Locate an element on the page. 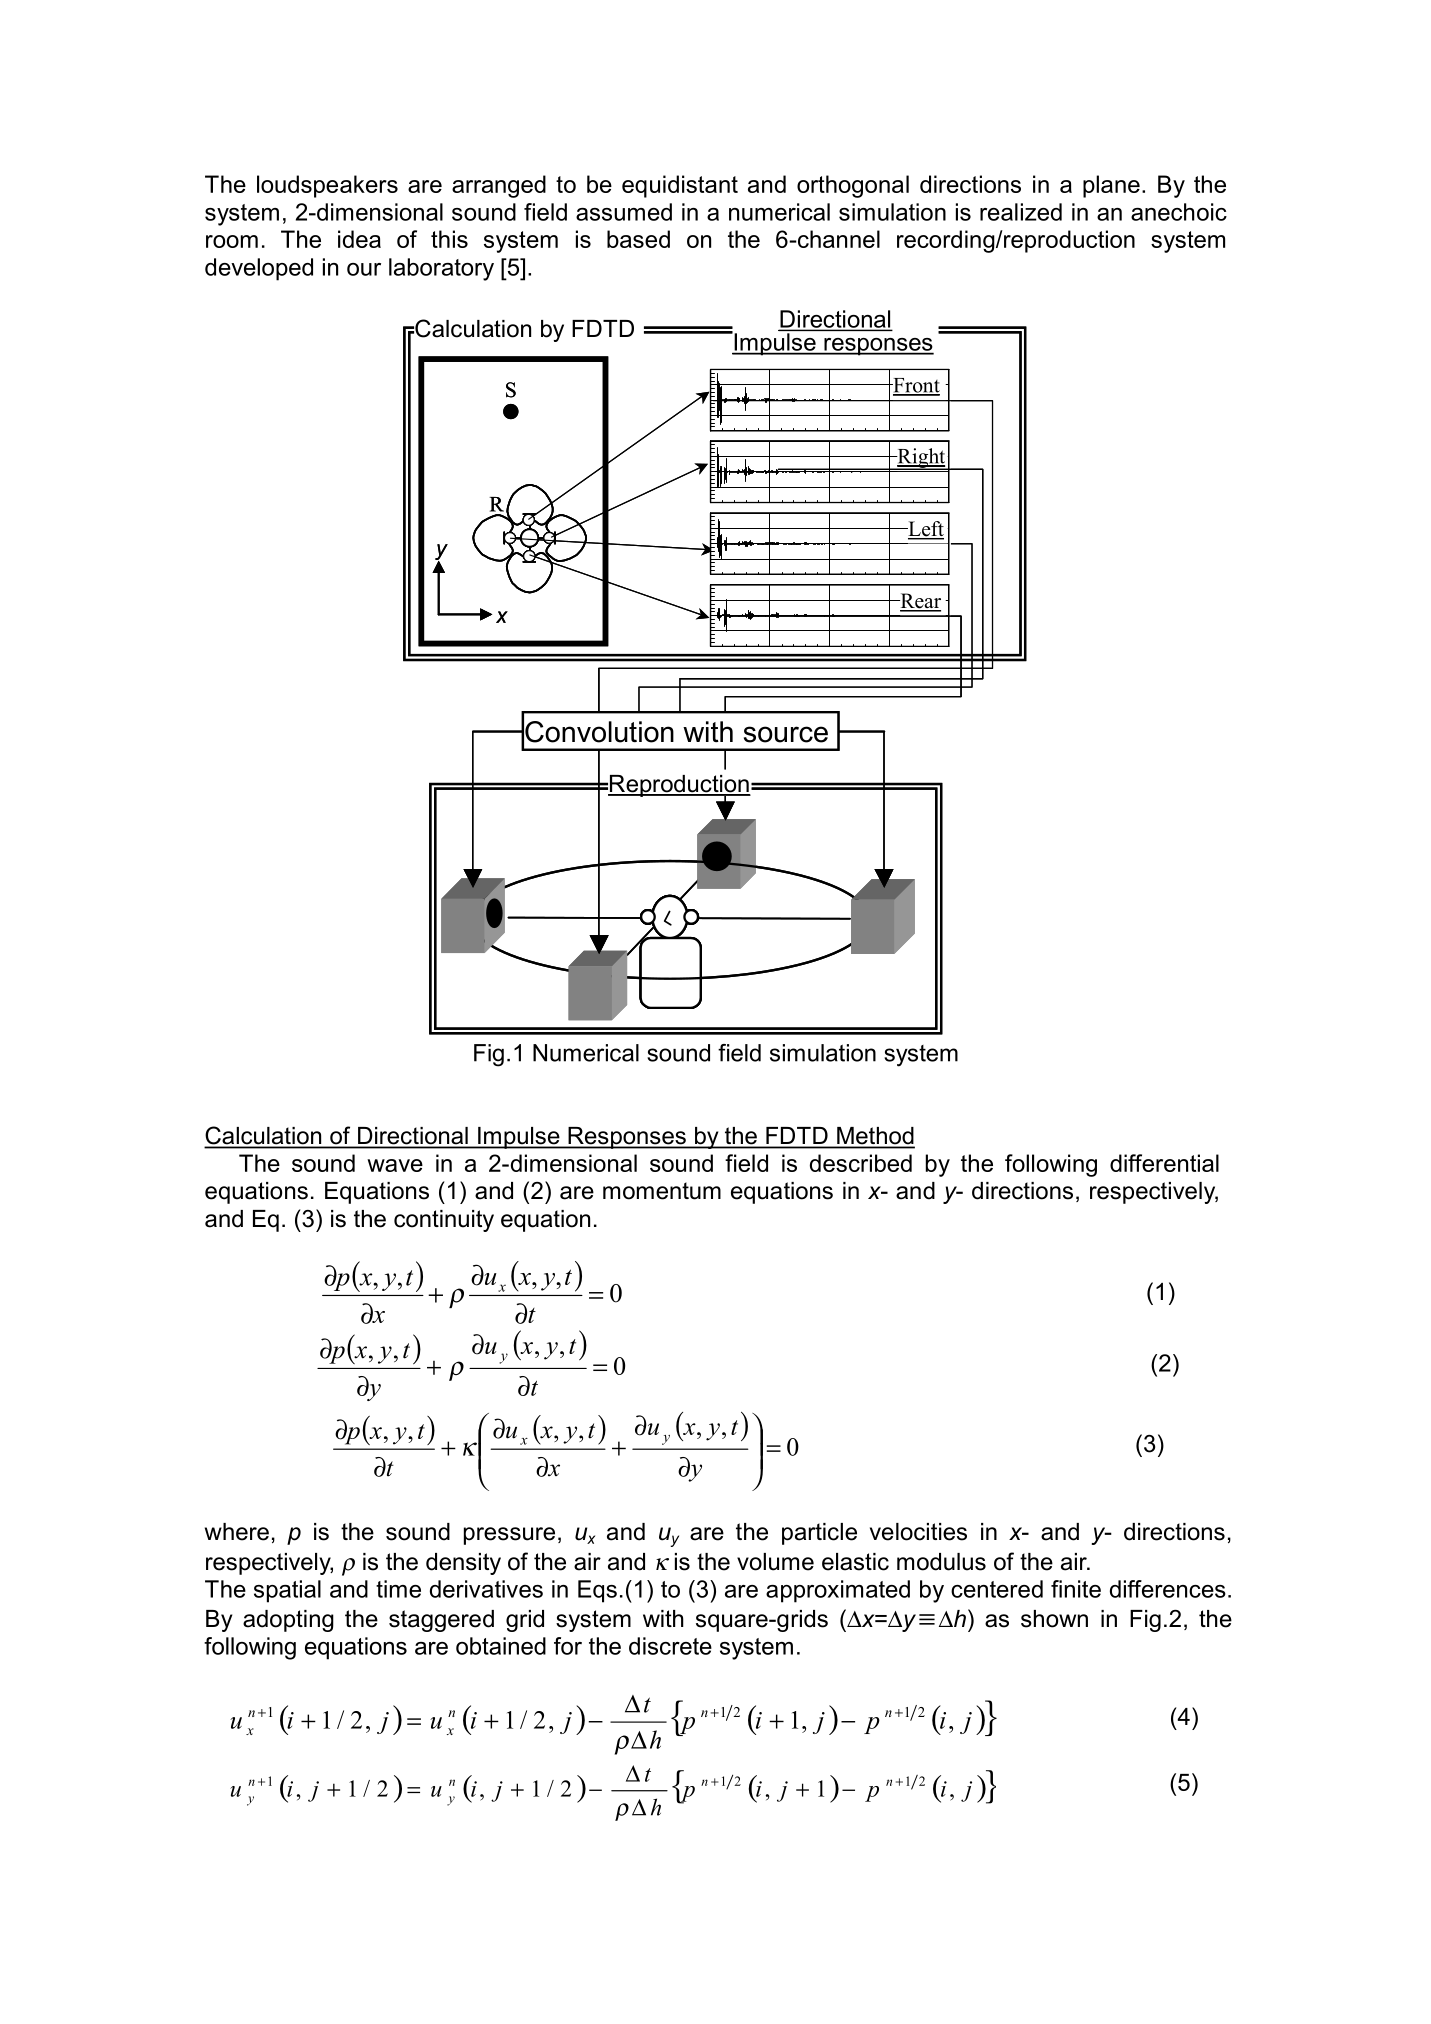 This document has height=2024, width=1431. described is located at coordinates (861, 1163).
